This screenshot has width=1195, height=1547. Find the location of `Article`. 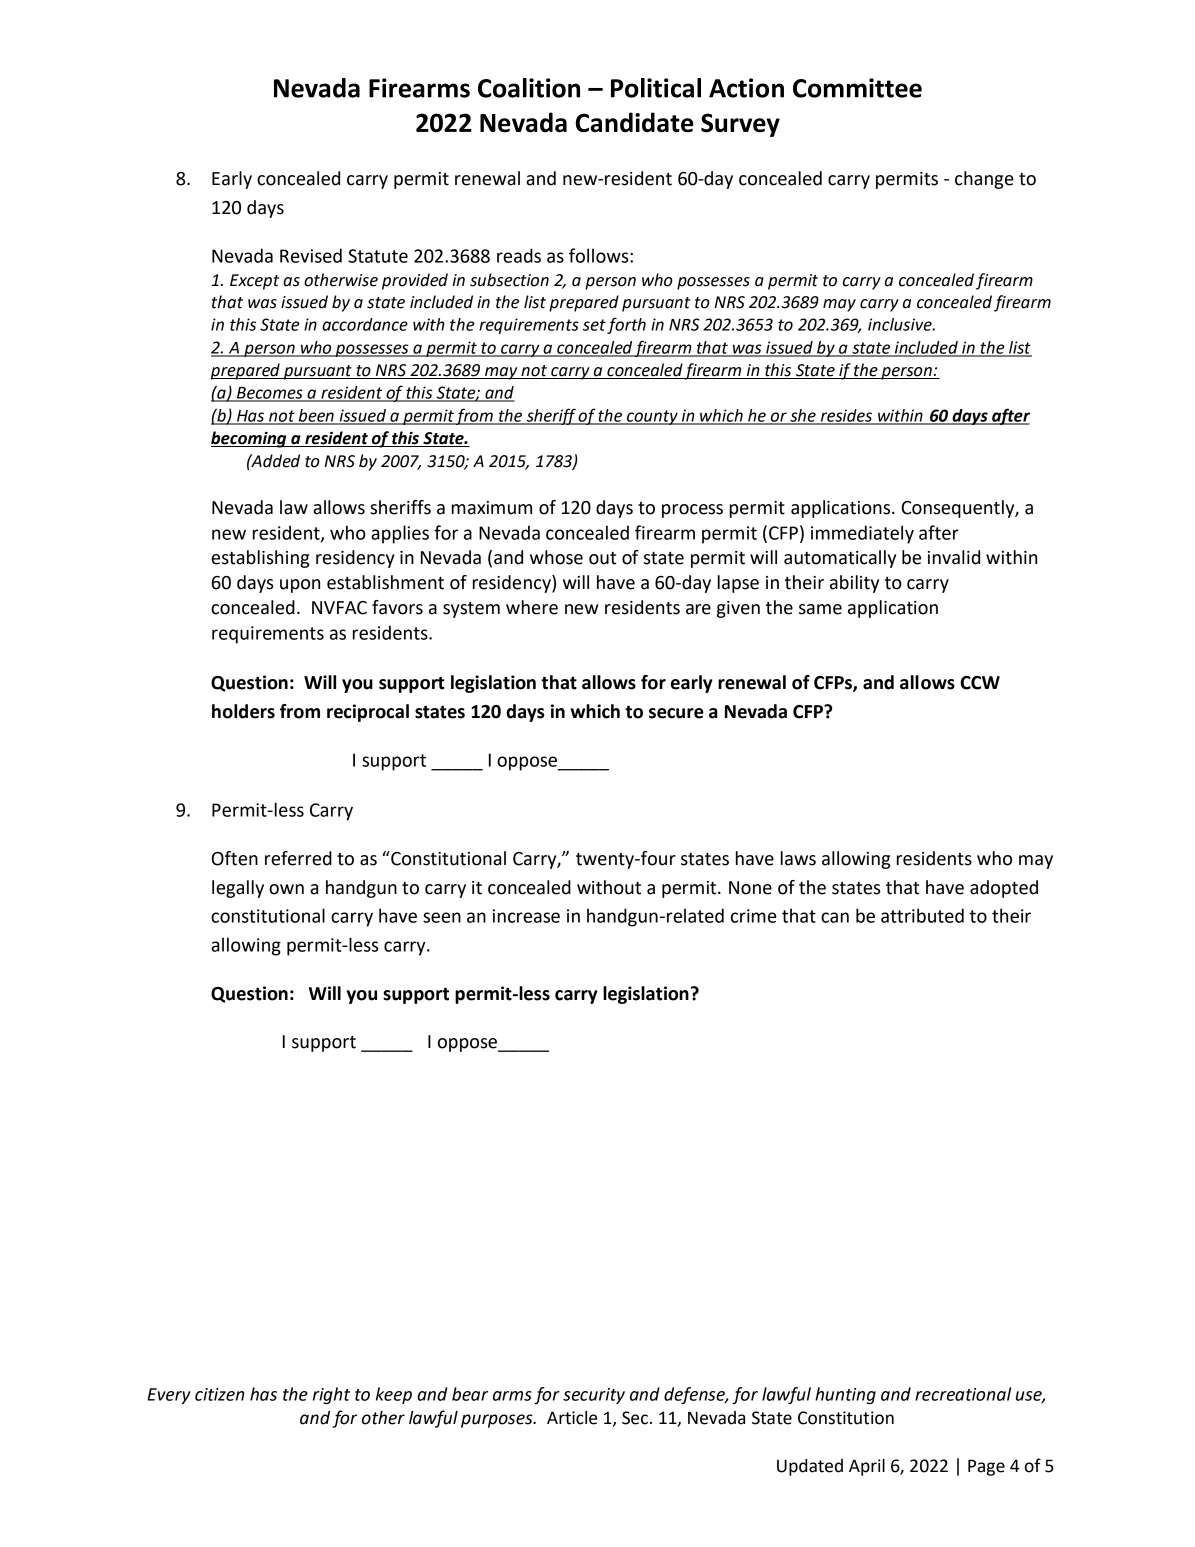

Article is located at coordinates (572, 1418).
